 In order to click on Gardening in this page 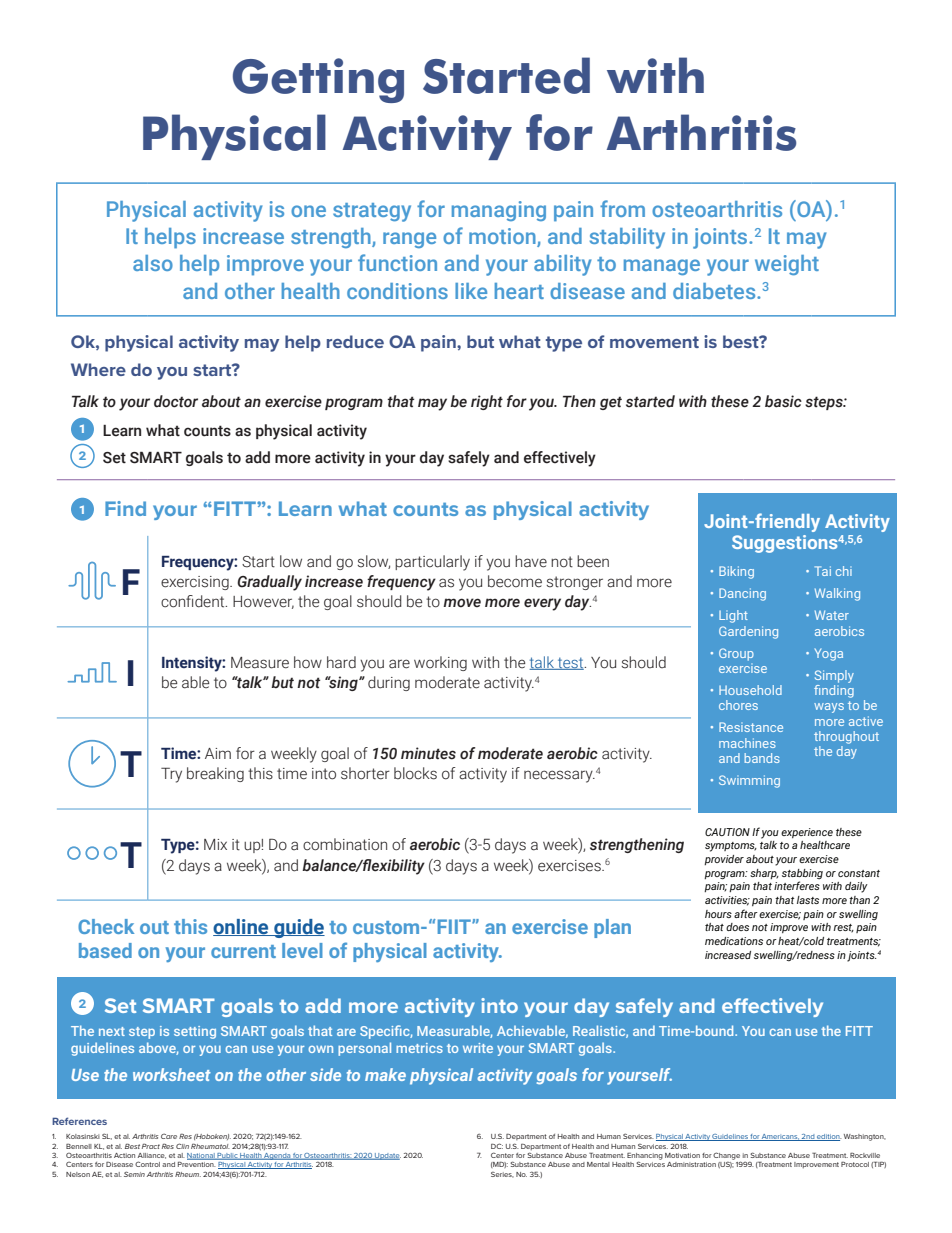, I will do `click(748, 632)`.
